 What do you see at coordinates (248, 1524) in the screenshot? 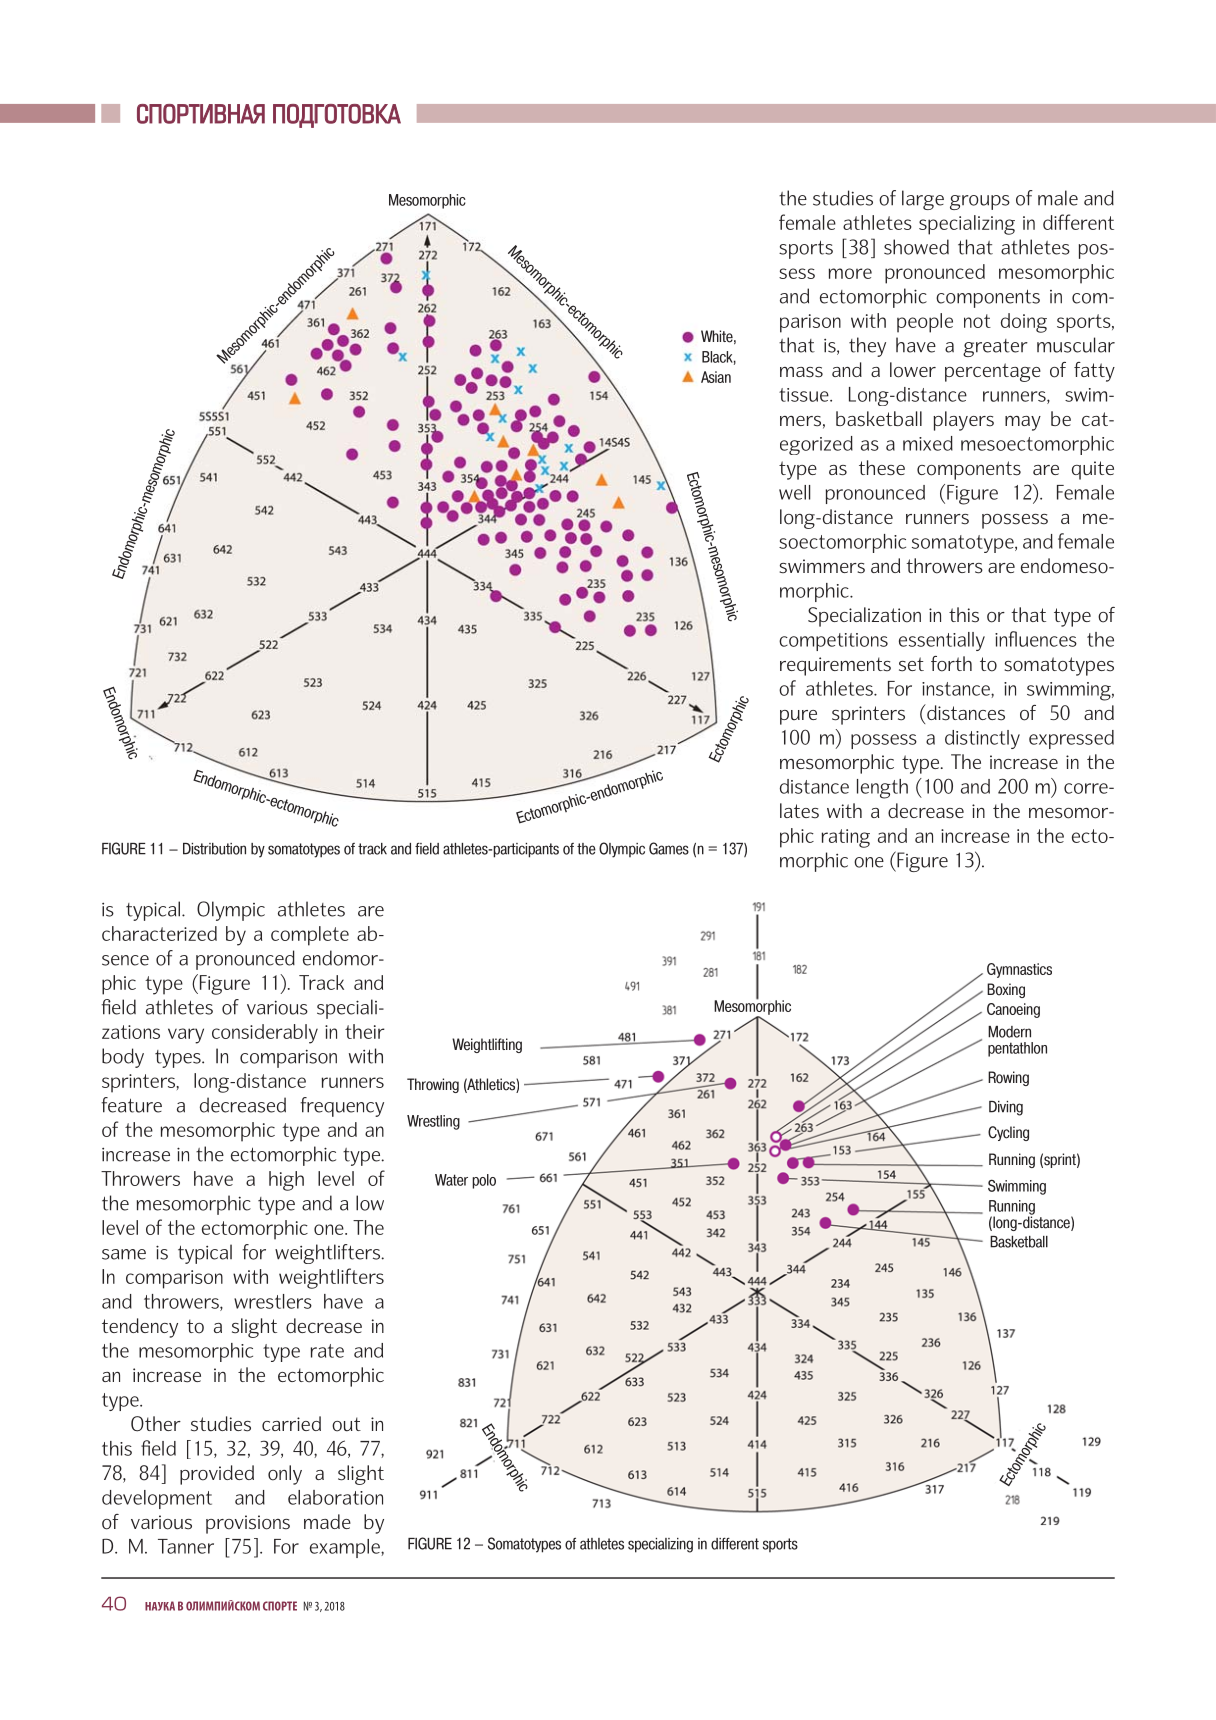
I see `provisions` at bounding box center [248, 1524].
